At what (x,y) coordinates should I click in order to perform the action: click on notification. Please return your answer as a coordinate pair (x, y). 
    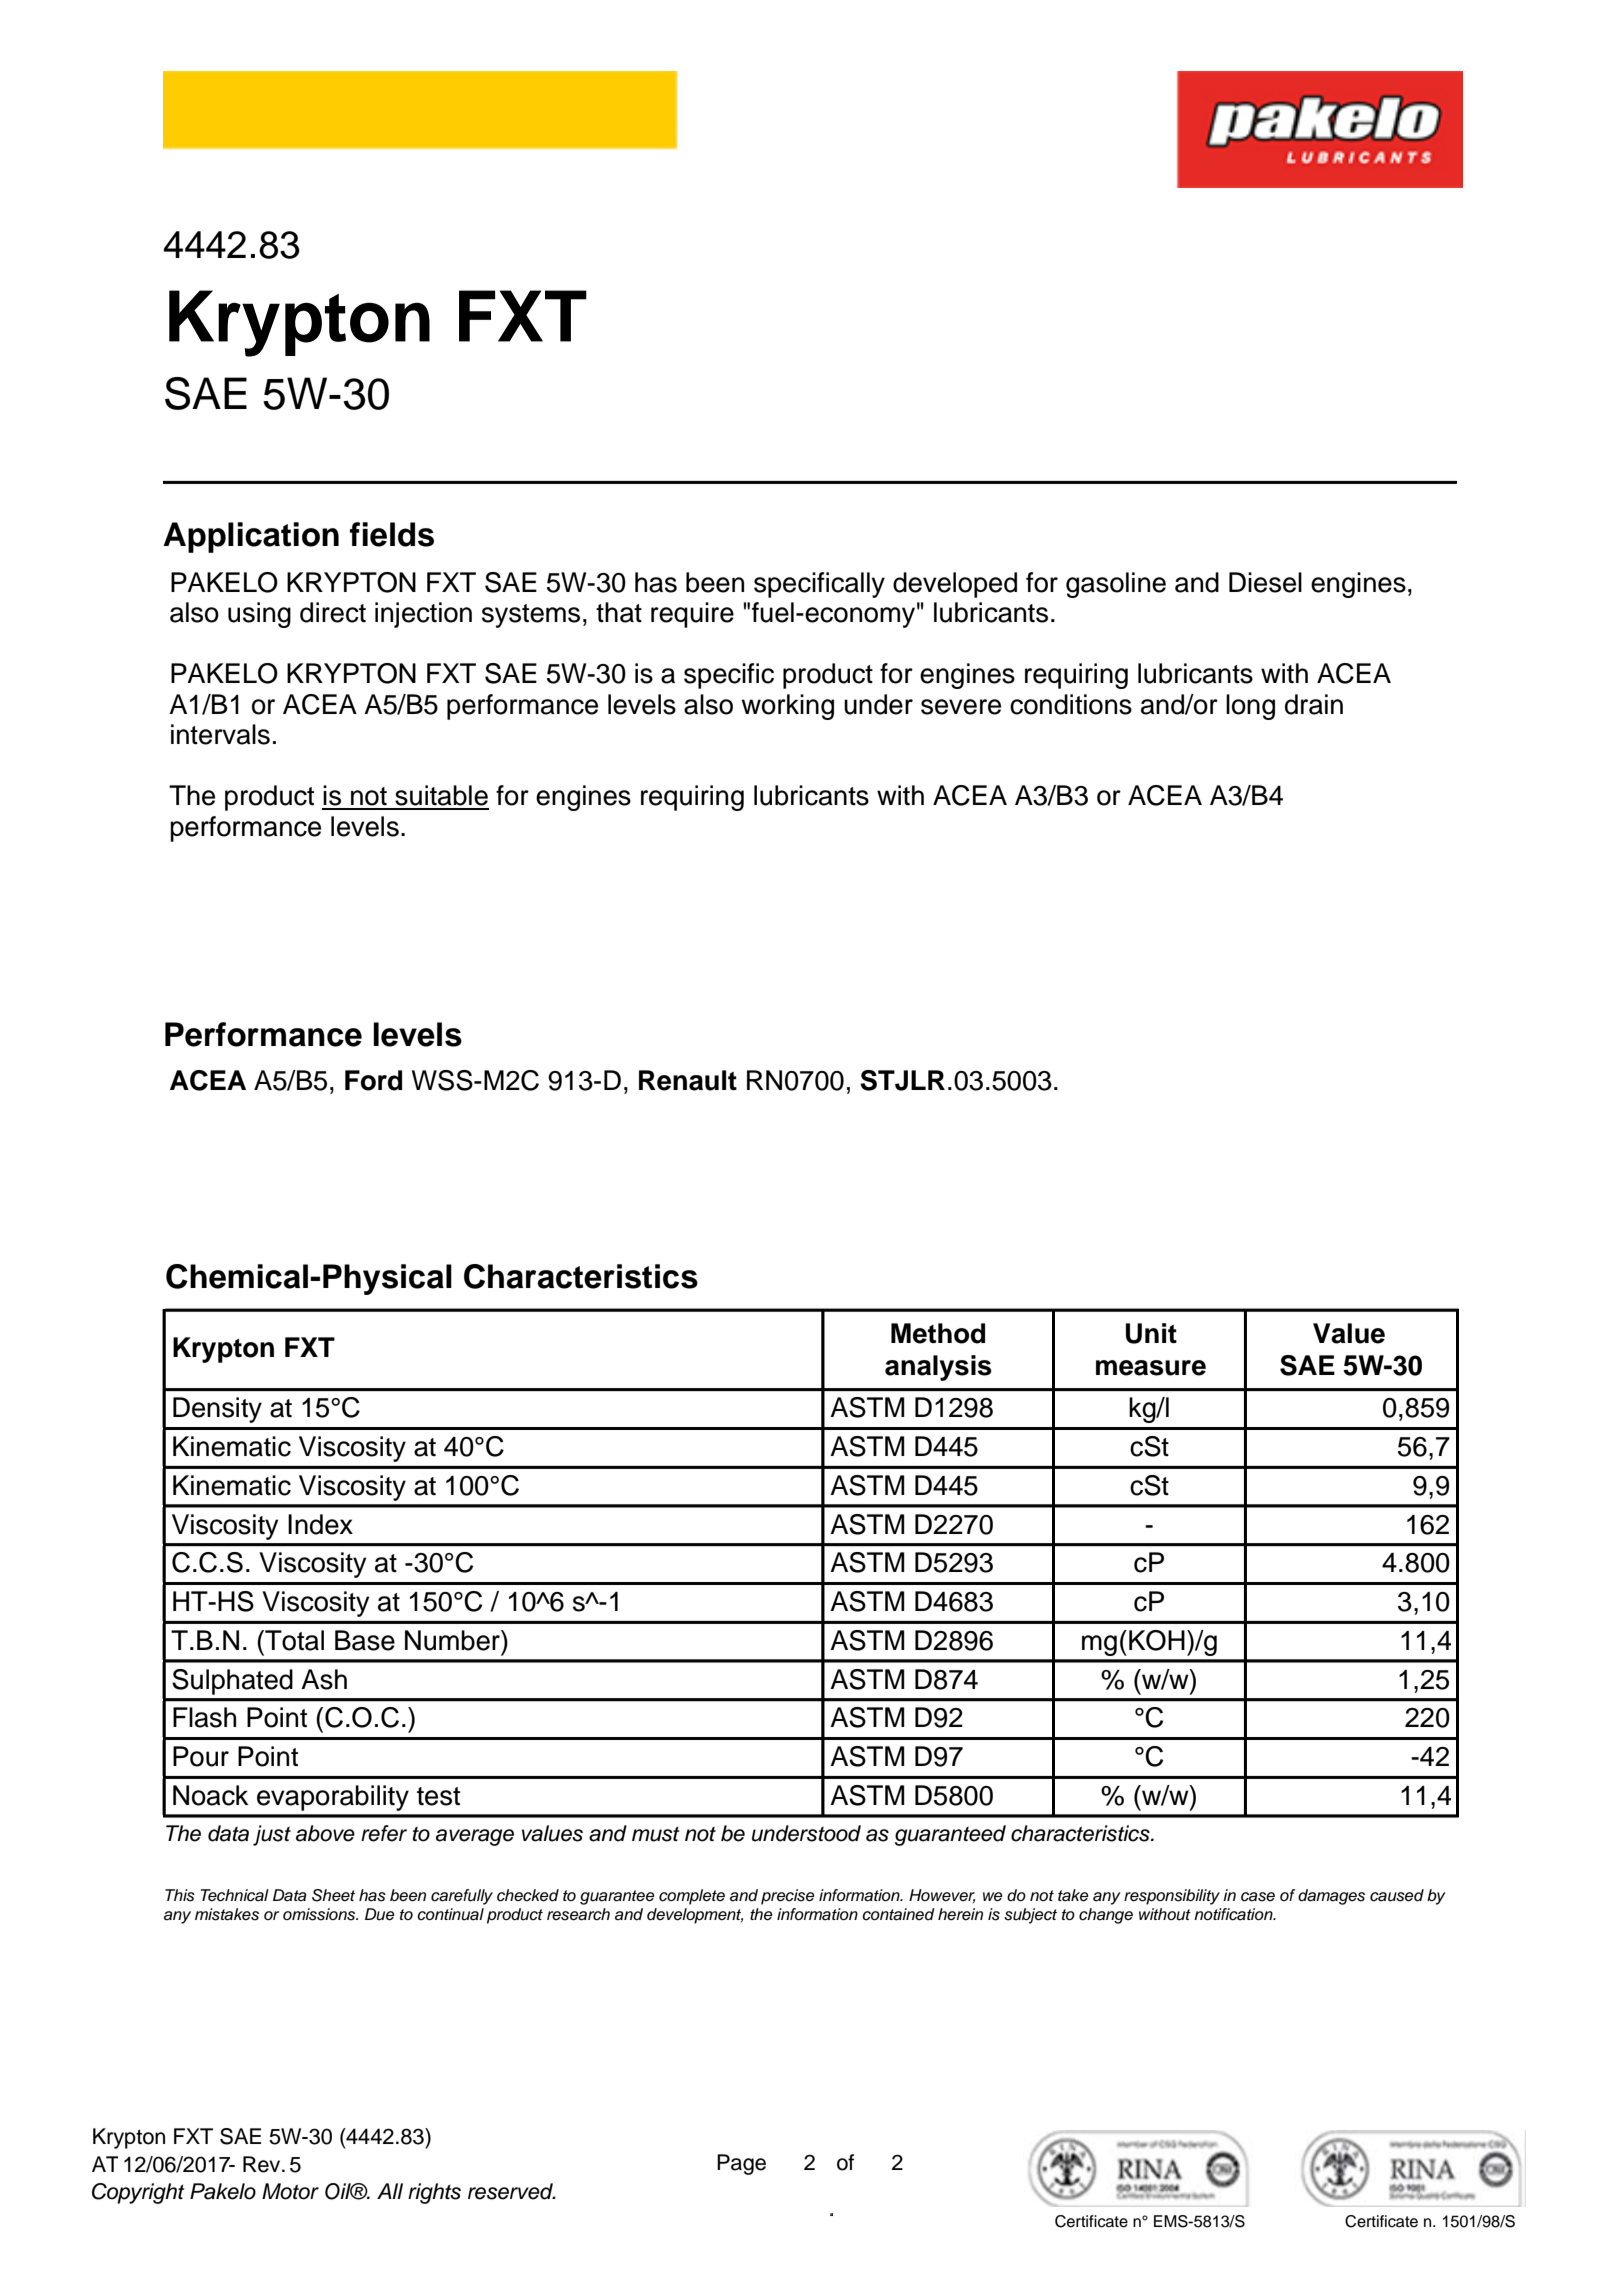
    Looking at the image, I should click on (1234, 1914).
